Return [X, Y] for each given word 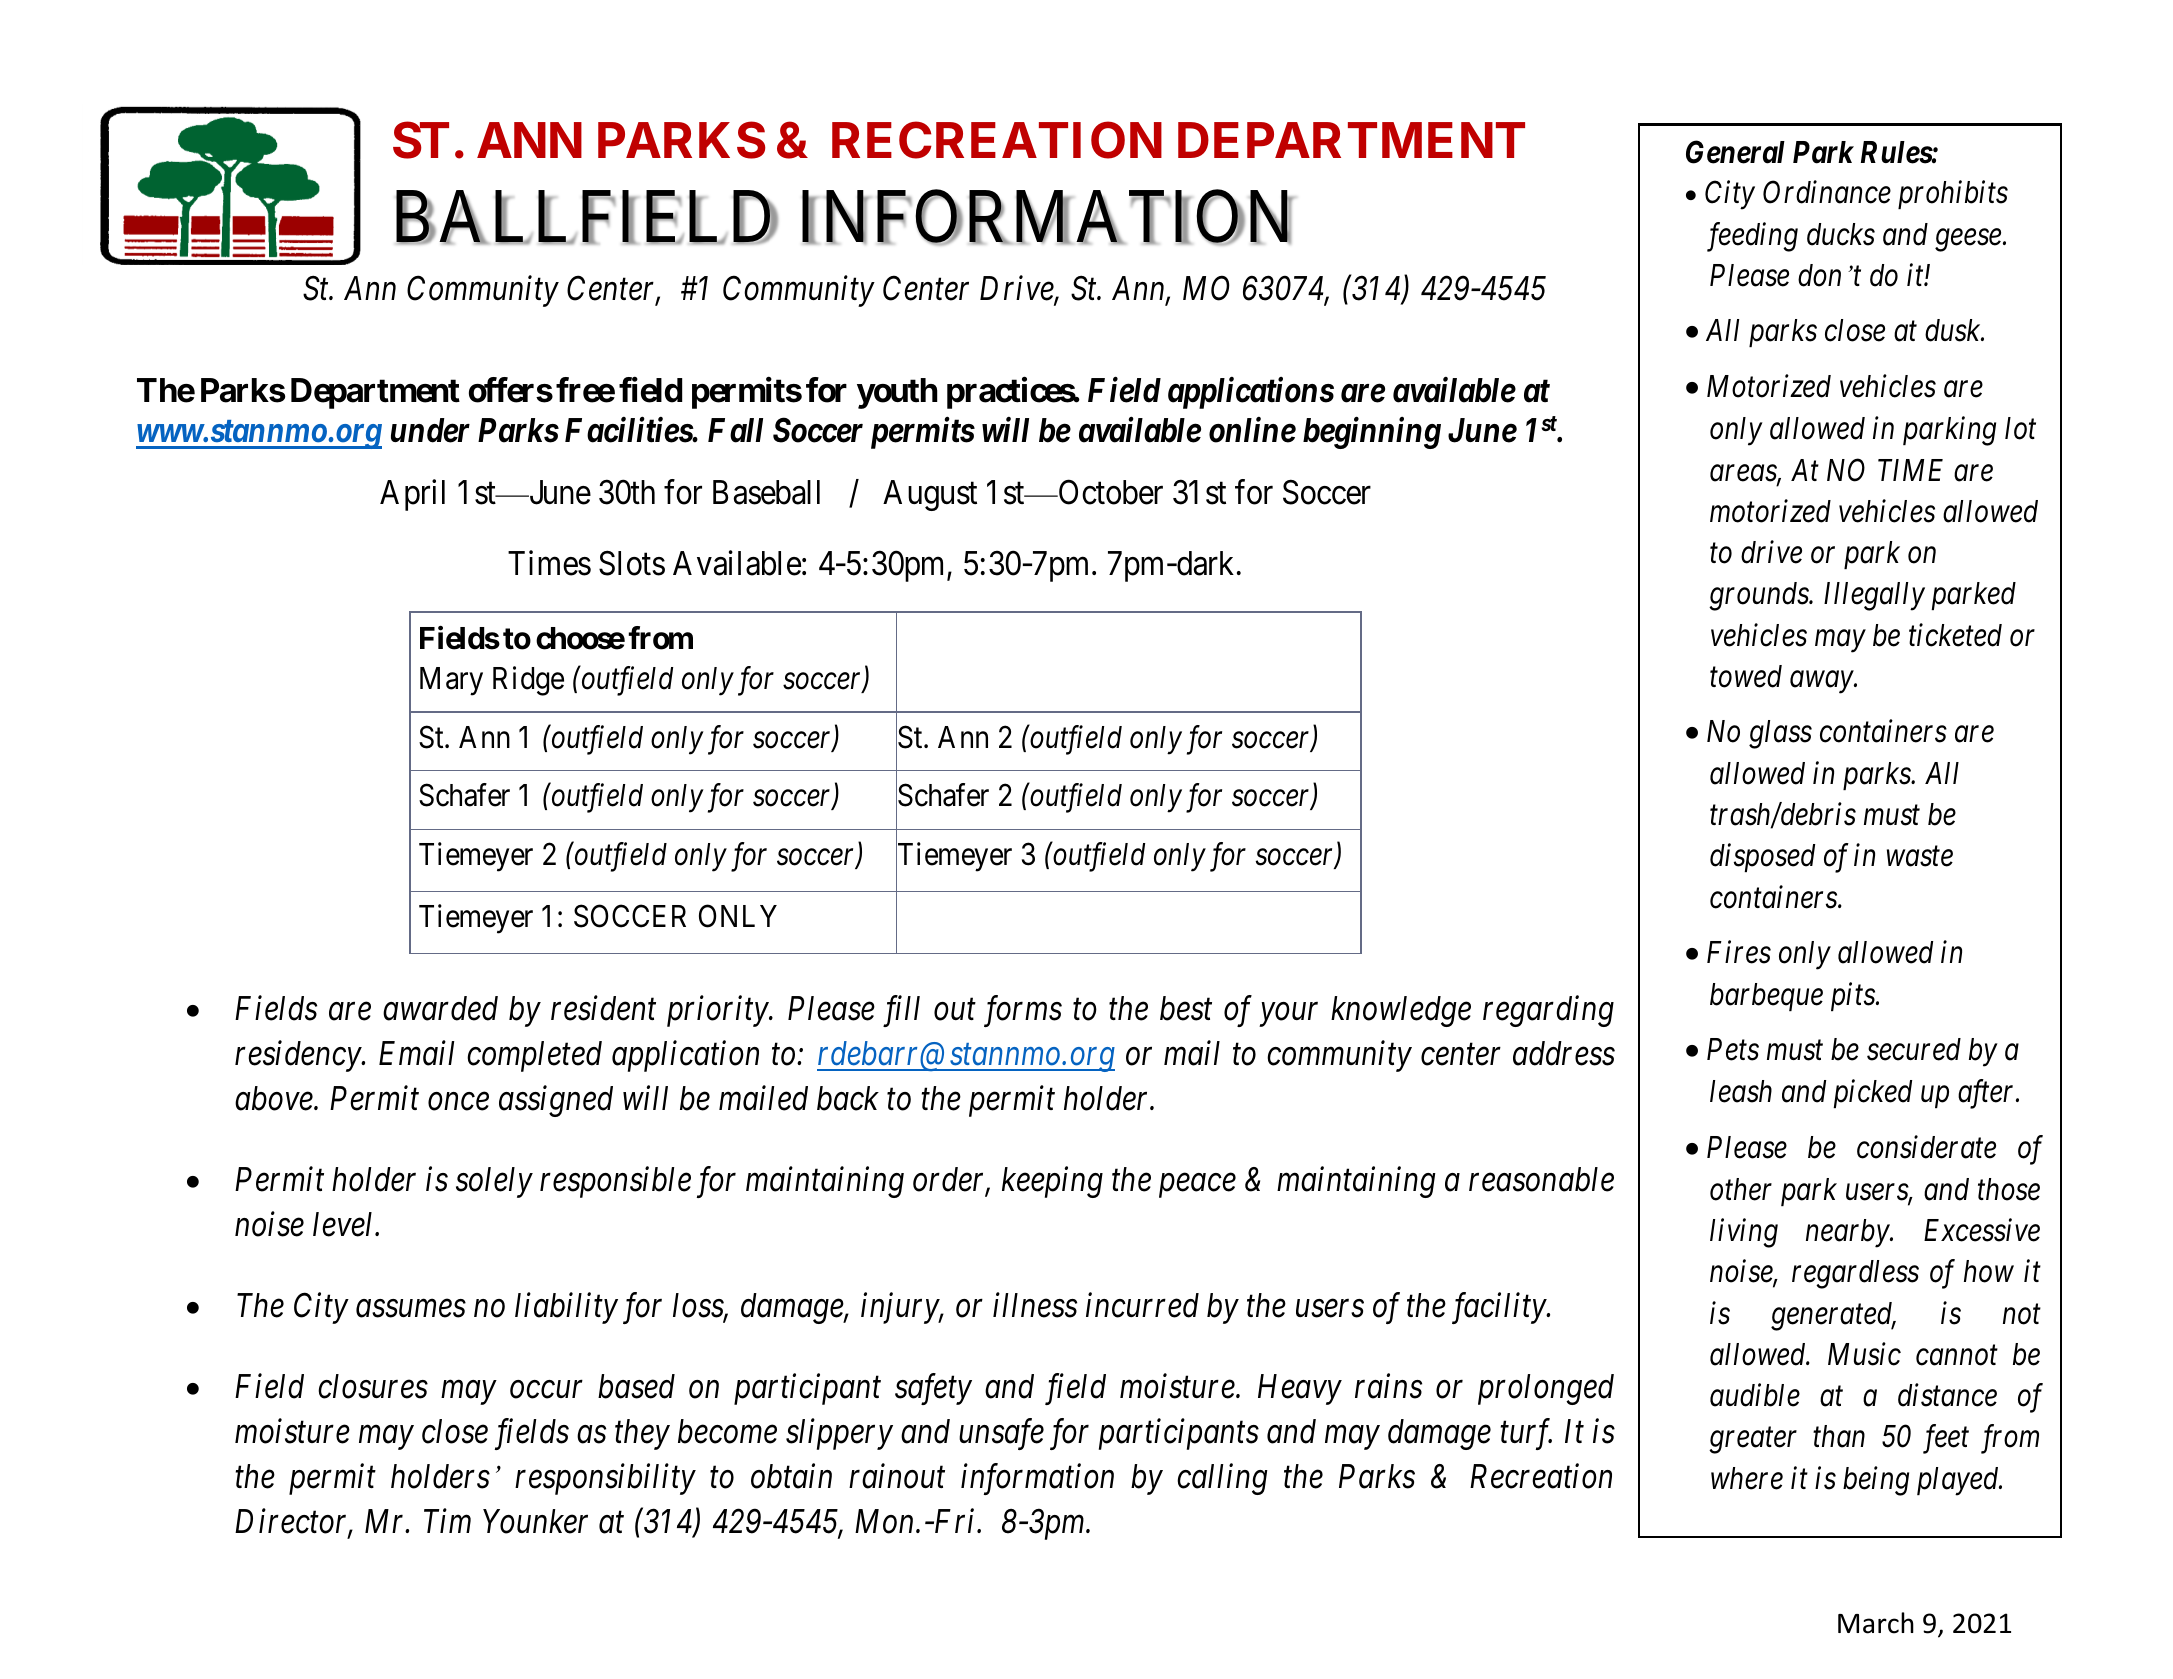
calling [1222, 1479]
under [430, 430]
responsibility [605, 1479]
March [1876, 1623]
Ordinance [1827, 192]
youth [897, 393]
